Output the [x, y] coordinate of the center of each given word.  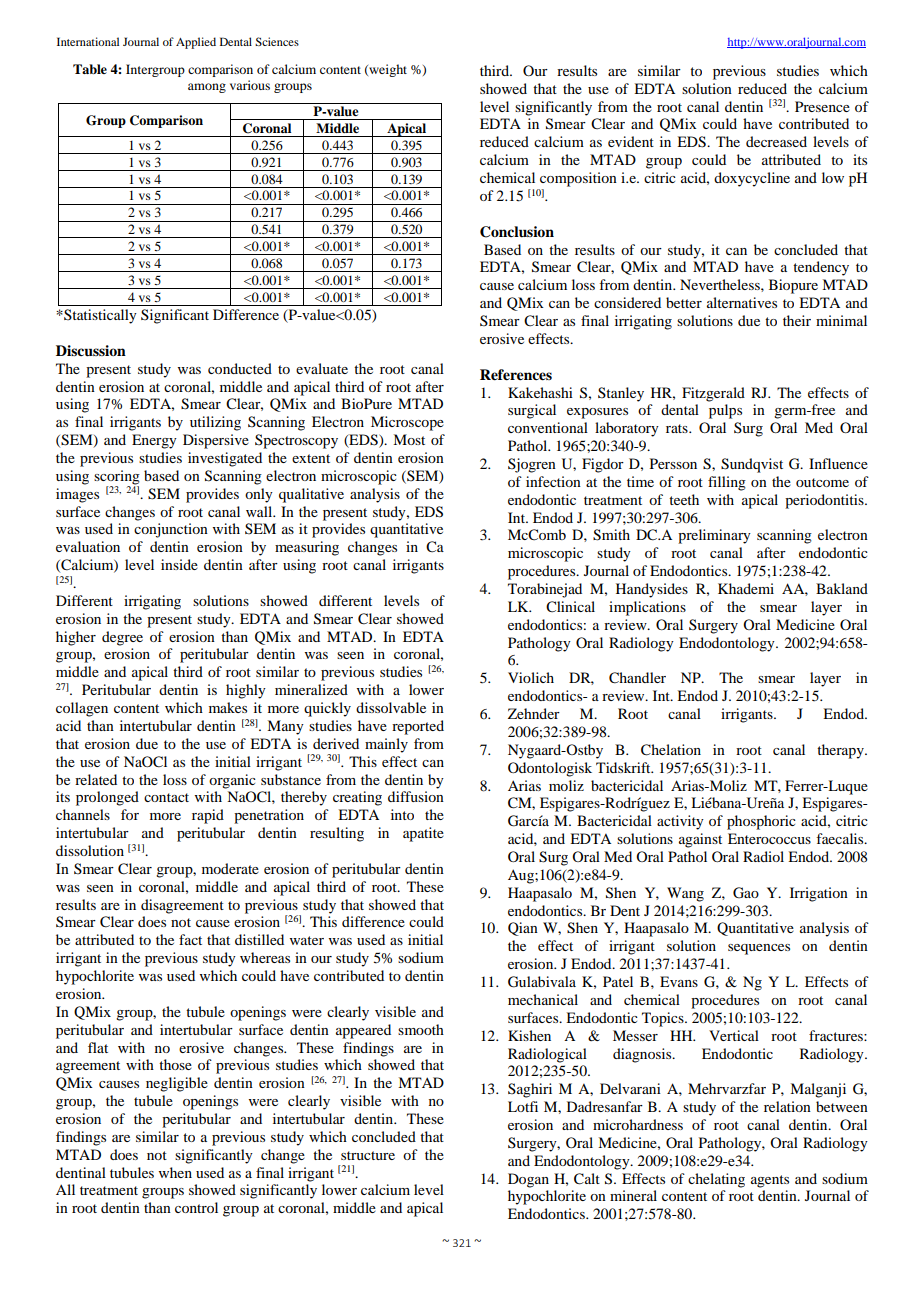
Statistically [99, 316]
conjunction [171, 530]
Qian [523, 929]
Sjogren [532, 465]
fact [190, 939]
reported [418, 727]
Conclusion [517, 232]
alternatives [742, 302]
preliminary [714, 536]
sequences [759, 949]
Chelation [671, 750]
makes [228, 707]
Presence [822, 106]
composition [578, 179]
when [175, 1172]
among [207, 88]
